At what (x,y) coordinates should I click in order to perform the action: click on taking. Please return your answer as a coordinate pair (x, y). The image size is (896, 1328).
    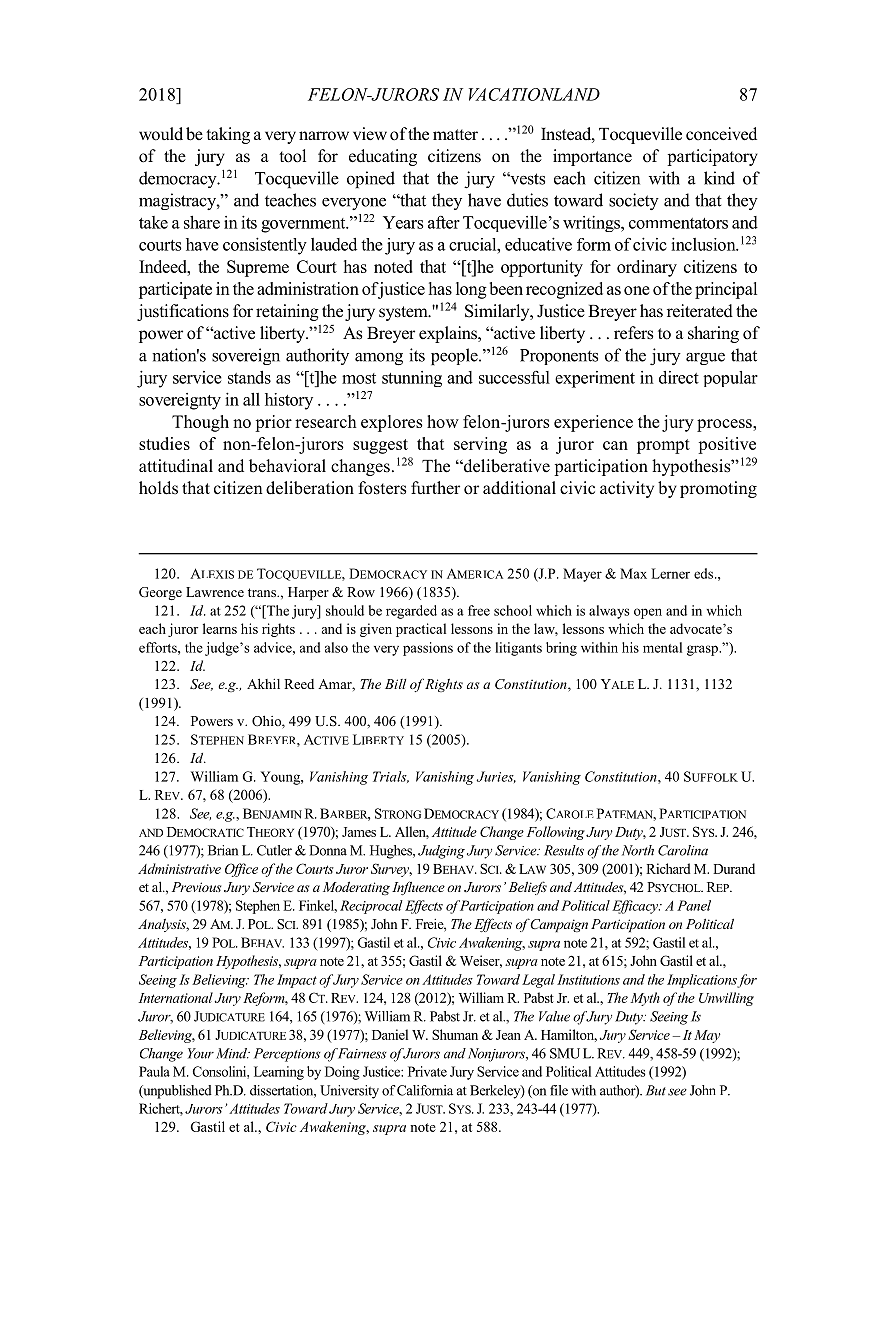
    Looking at the image, I should click on (228, 135).
